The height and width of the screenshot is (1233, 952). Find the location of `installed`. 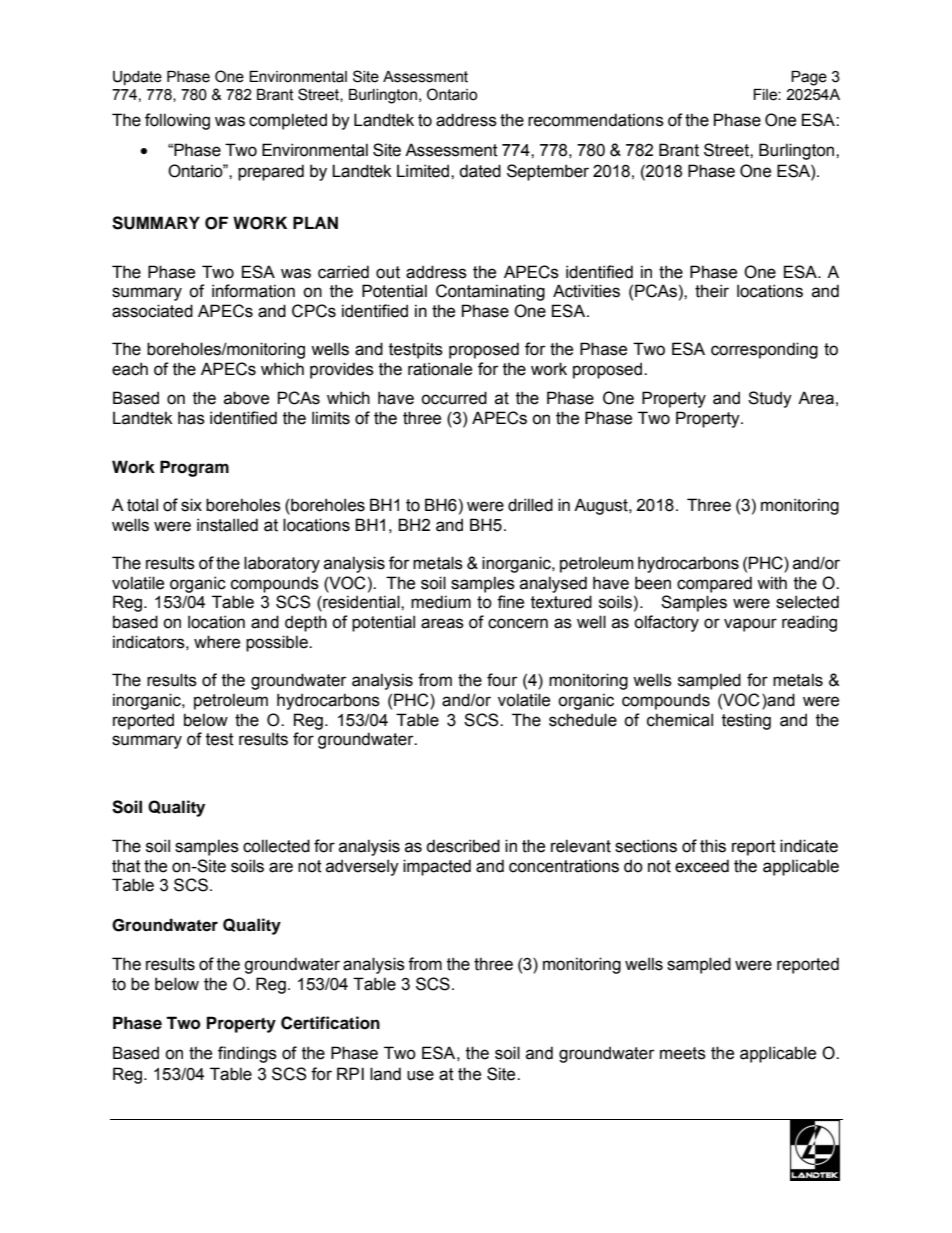

installed is located at coordinates (227, 525).
